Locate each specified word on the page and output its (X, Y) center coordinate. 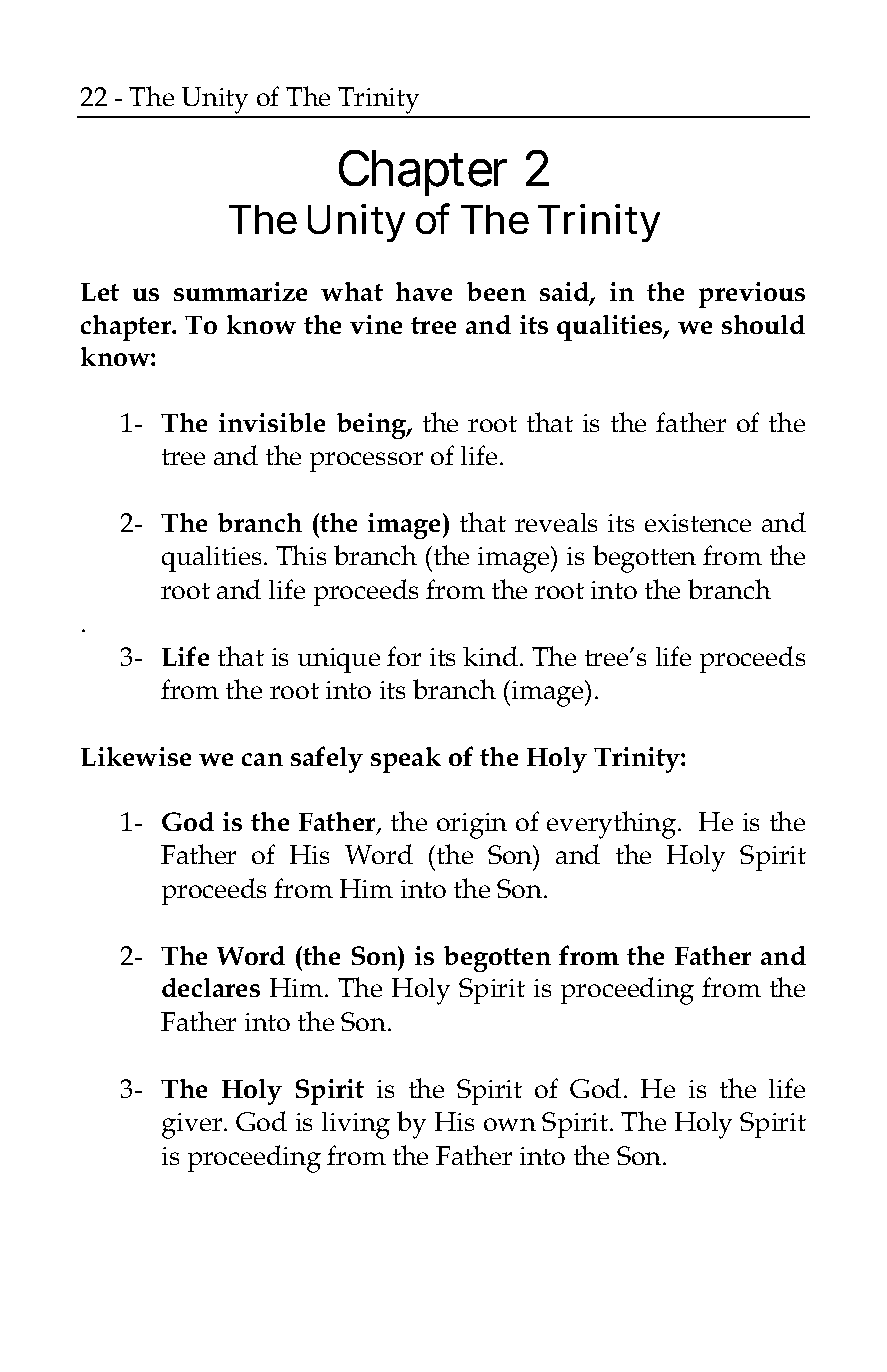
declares (211, 987)
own (510, 1124)
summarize (240, 291)
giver (193, 1126)
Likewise (136, 756)
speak (406, 760)
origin (472, 826)
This (301, 555)
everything (613, 825)
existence (698, 523)
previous (752, 295)
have (424, 291)
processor (366, 462)
